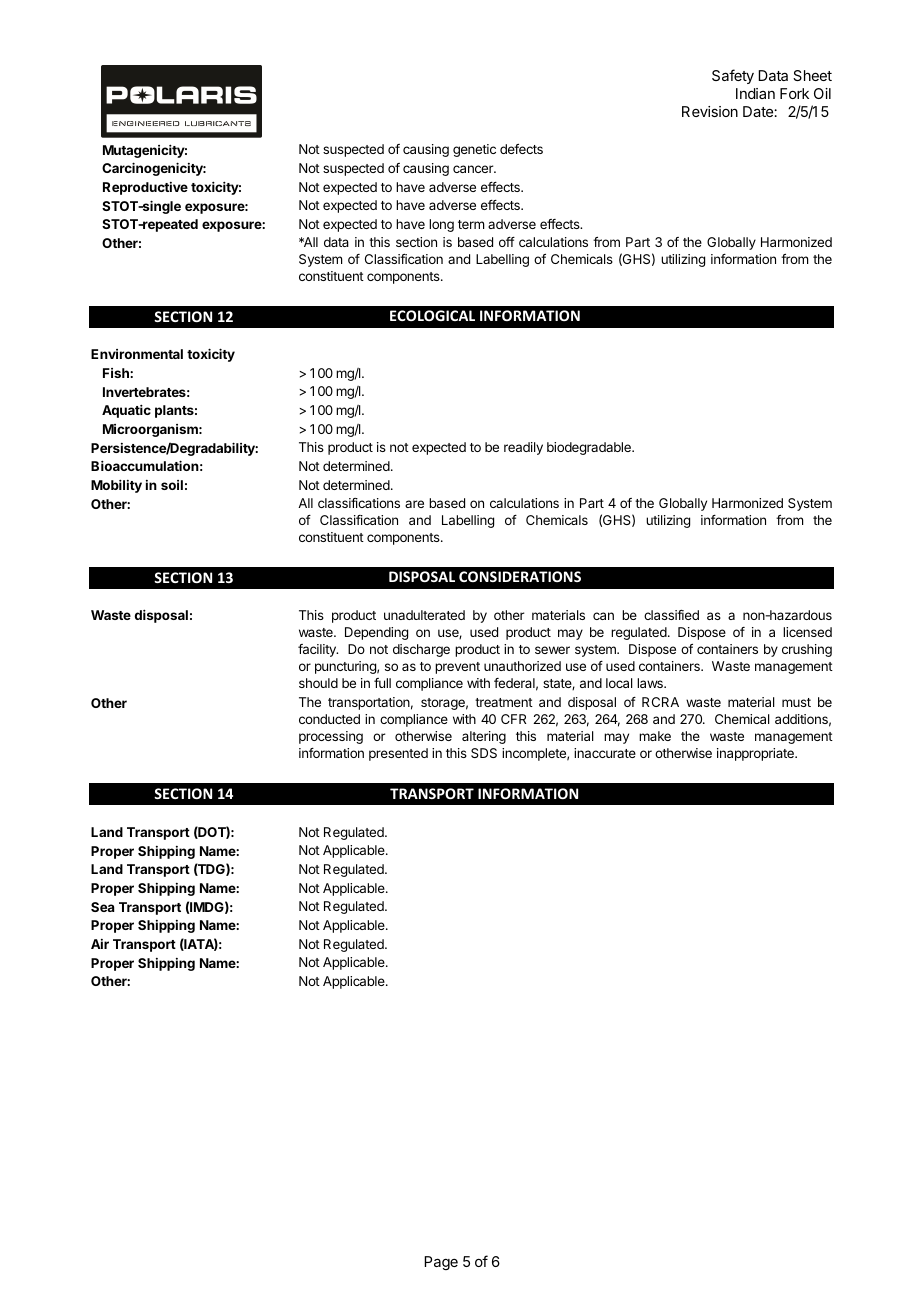 The image size is (924, 1308). Describe the element at coordinates (432, 315) in the screenshot. I see `ECOLOGICAL` at that location.
